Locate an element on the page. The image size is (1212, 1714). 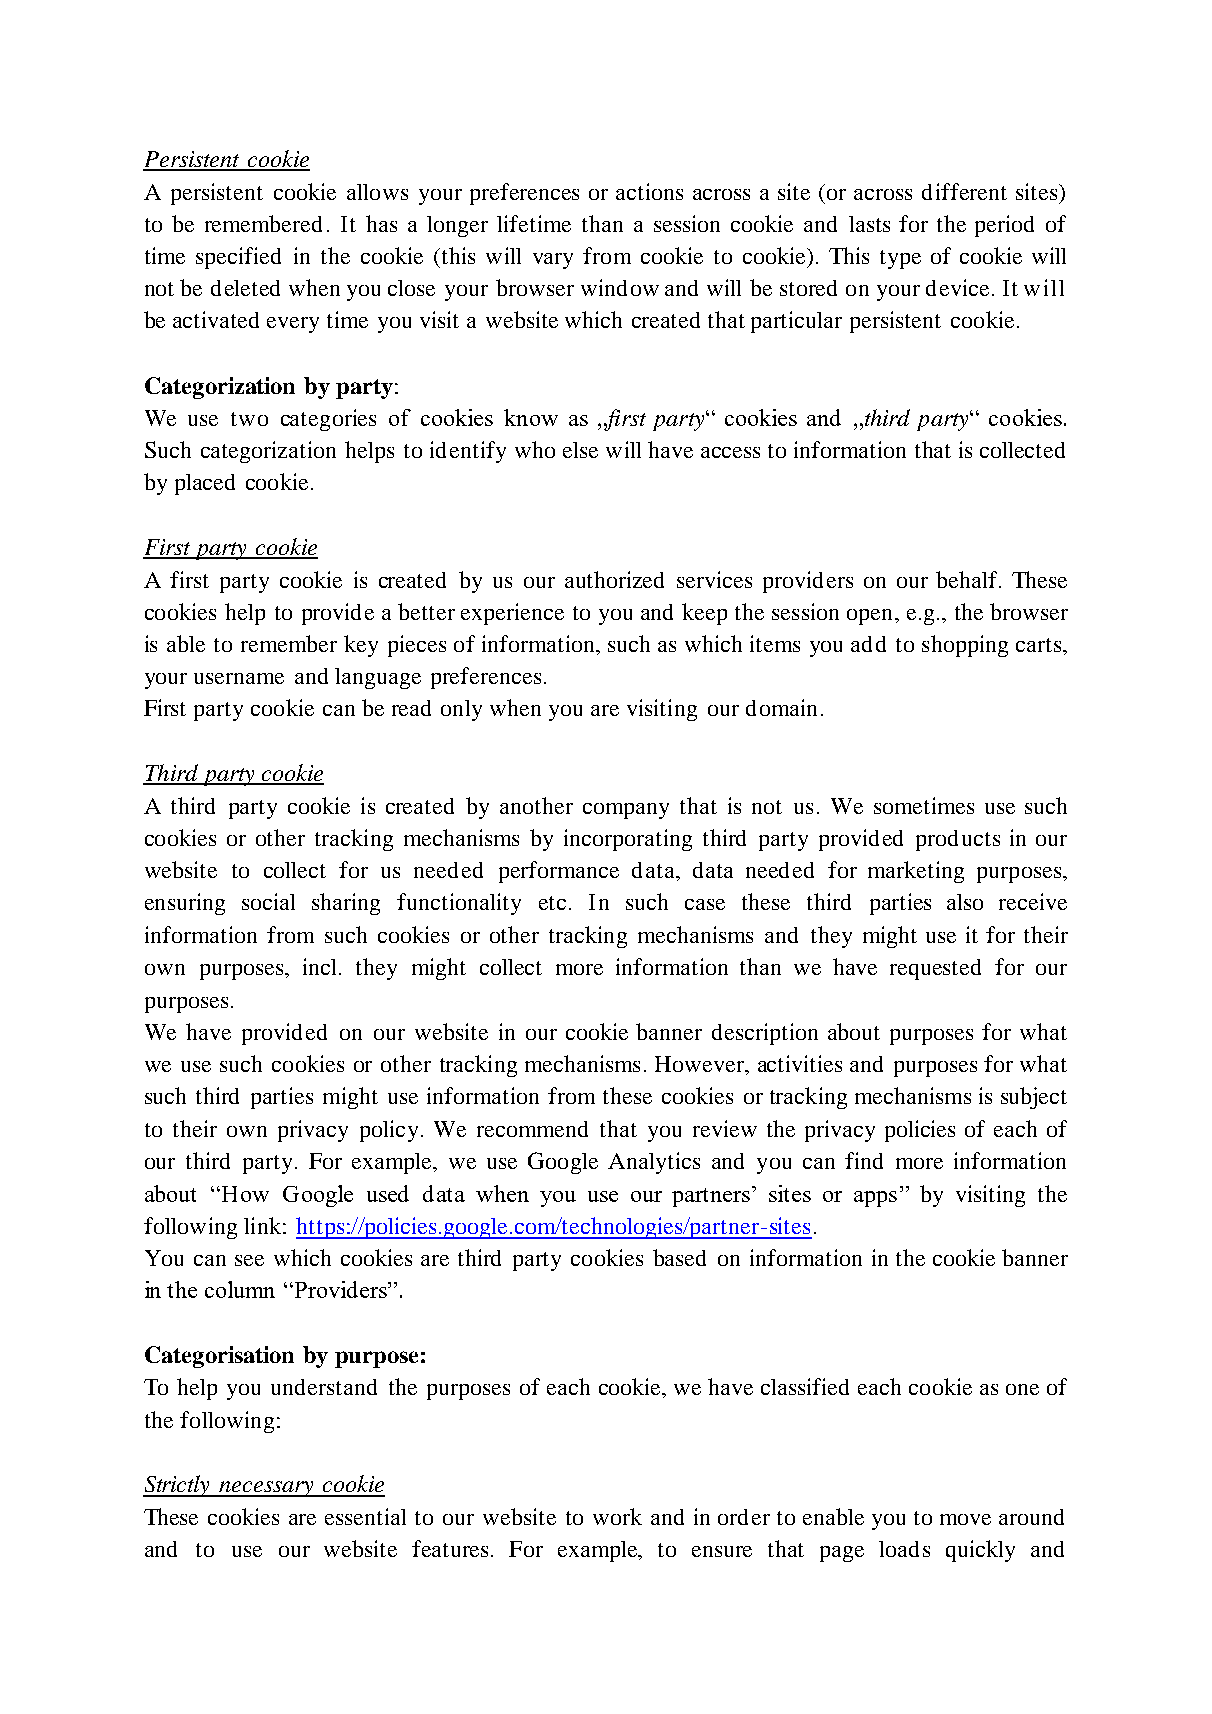
placed is located at coordinates (205, 484).
